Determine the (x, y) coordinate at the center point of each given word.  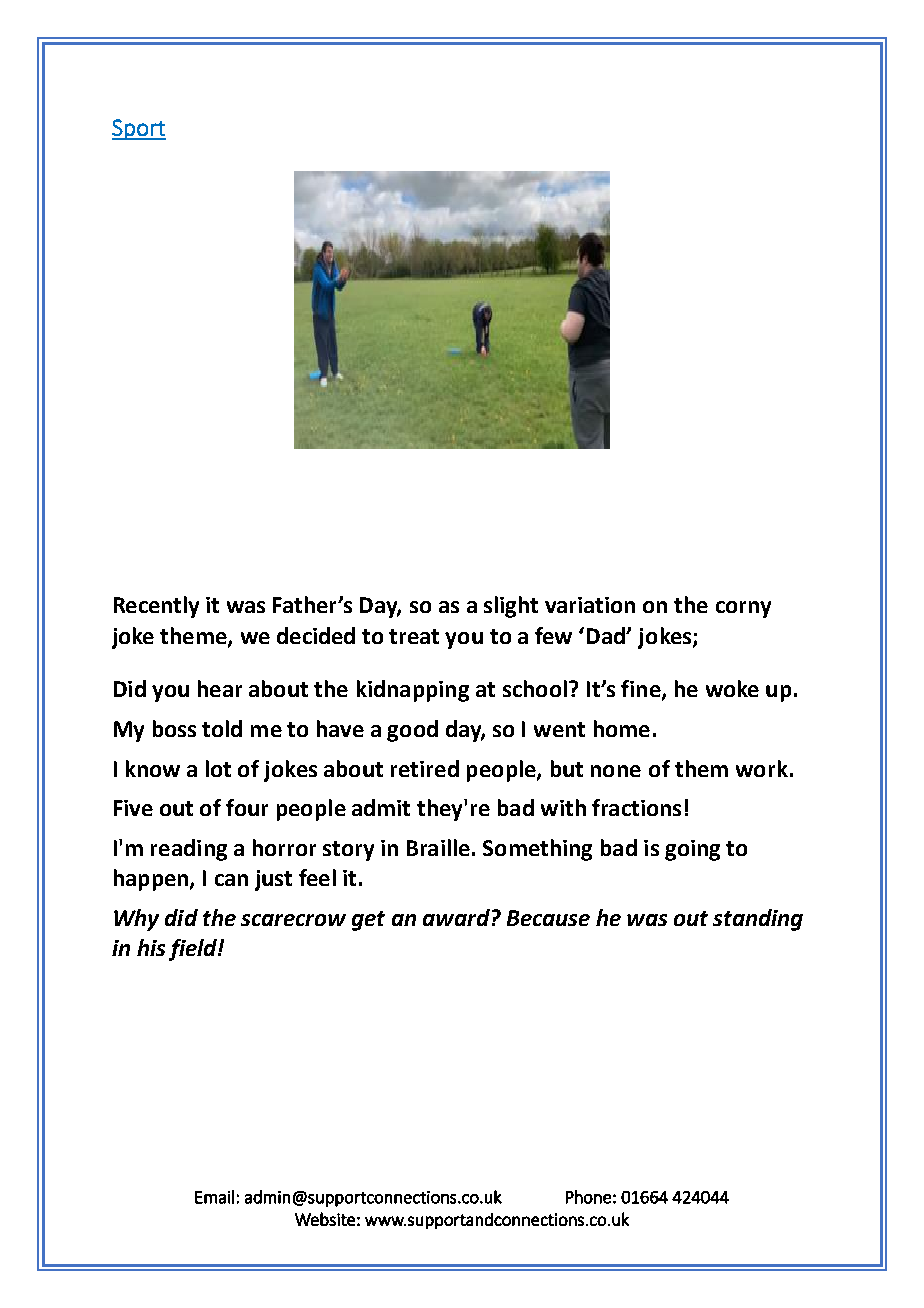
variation (590, 605)
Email (214, 1197)
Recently (156, 607)
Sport (139, 129)
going (692, 850)
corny (743, 609)
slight (511, 607)
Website (325, 1219)
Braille (438, 847)
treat (414, 636)
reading (189, 850)
